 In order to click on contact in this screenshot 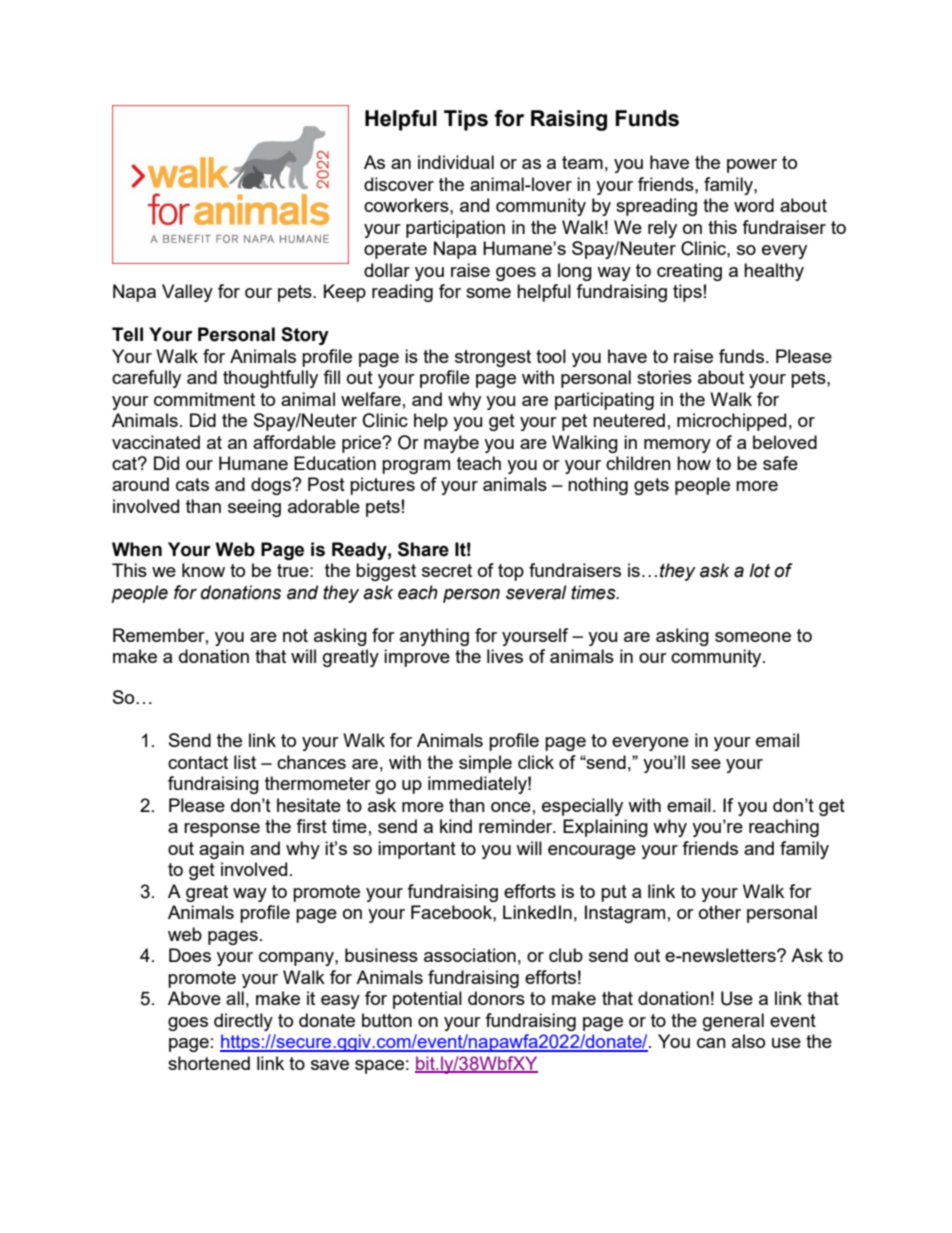, I will do `click(198, 762)`.
